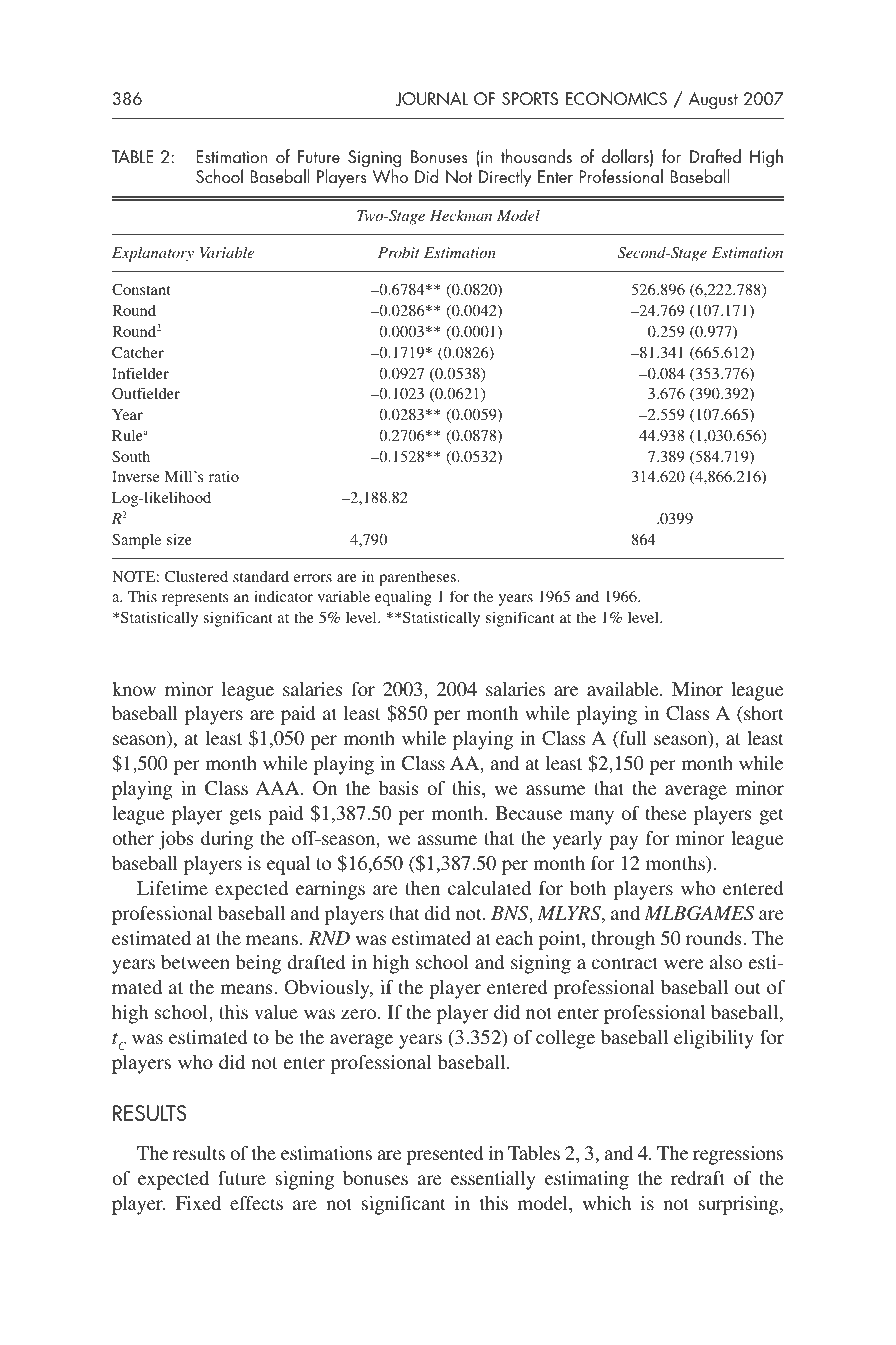 The width and height of the screenshot is (896, 1345). Describe the element at coordinates (195, 599) in the screenshot. I see `represents` at that location.
